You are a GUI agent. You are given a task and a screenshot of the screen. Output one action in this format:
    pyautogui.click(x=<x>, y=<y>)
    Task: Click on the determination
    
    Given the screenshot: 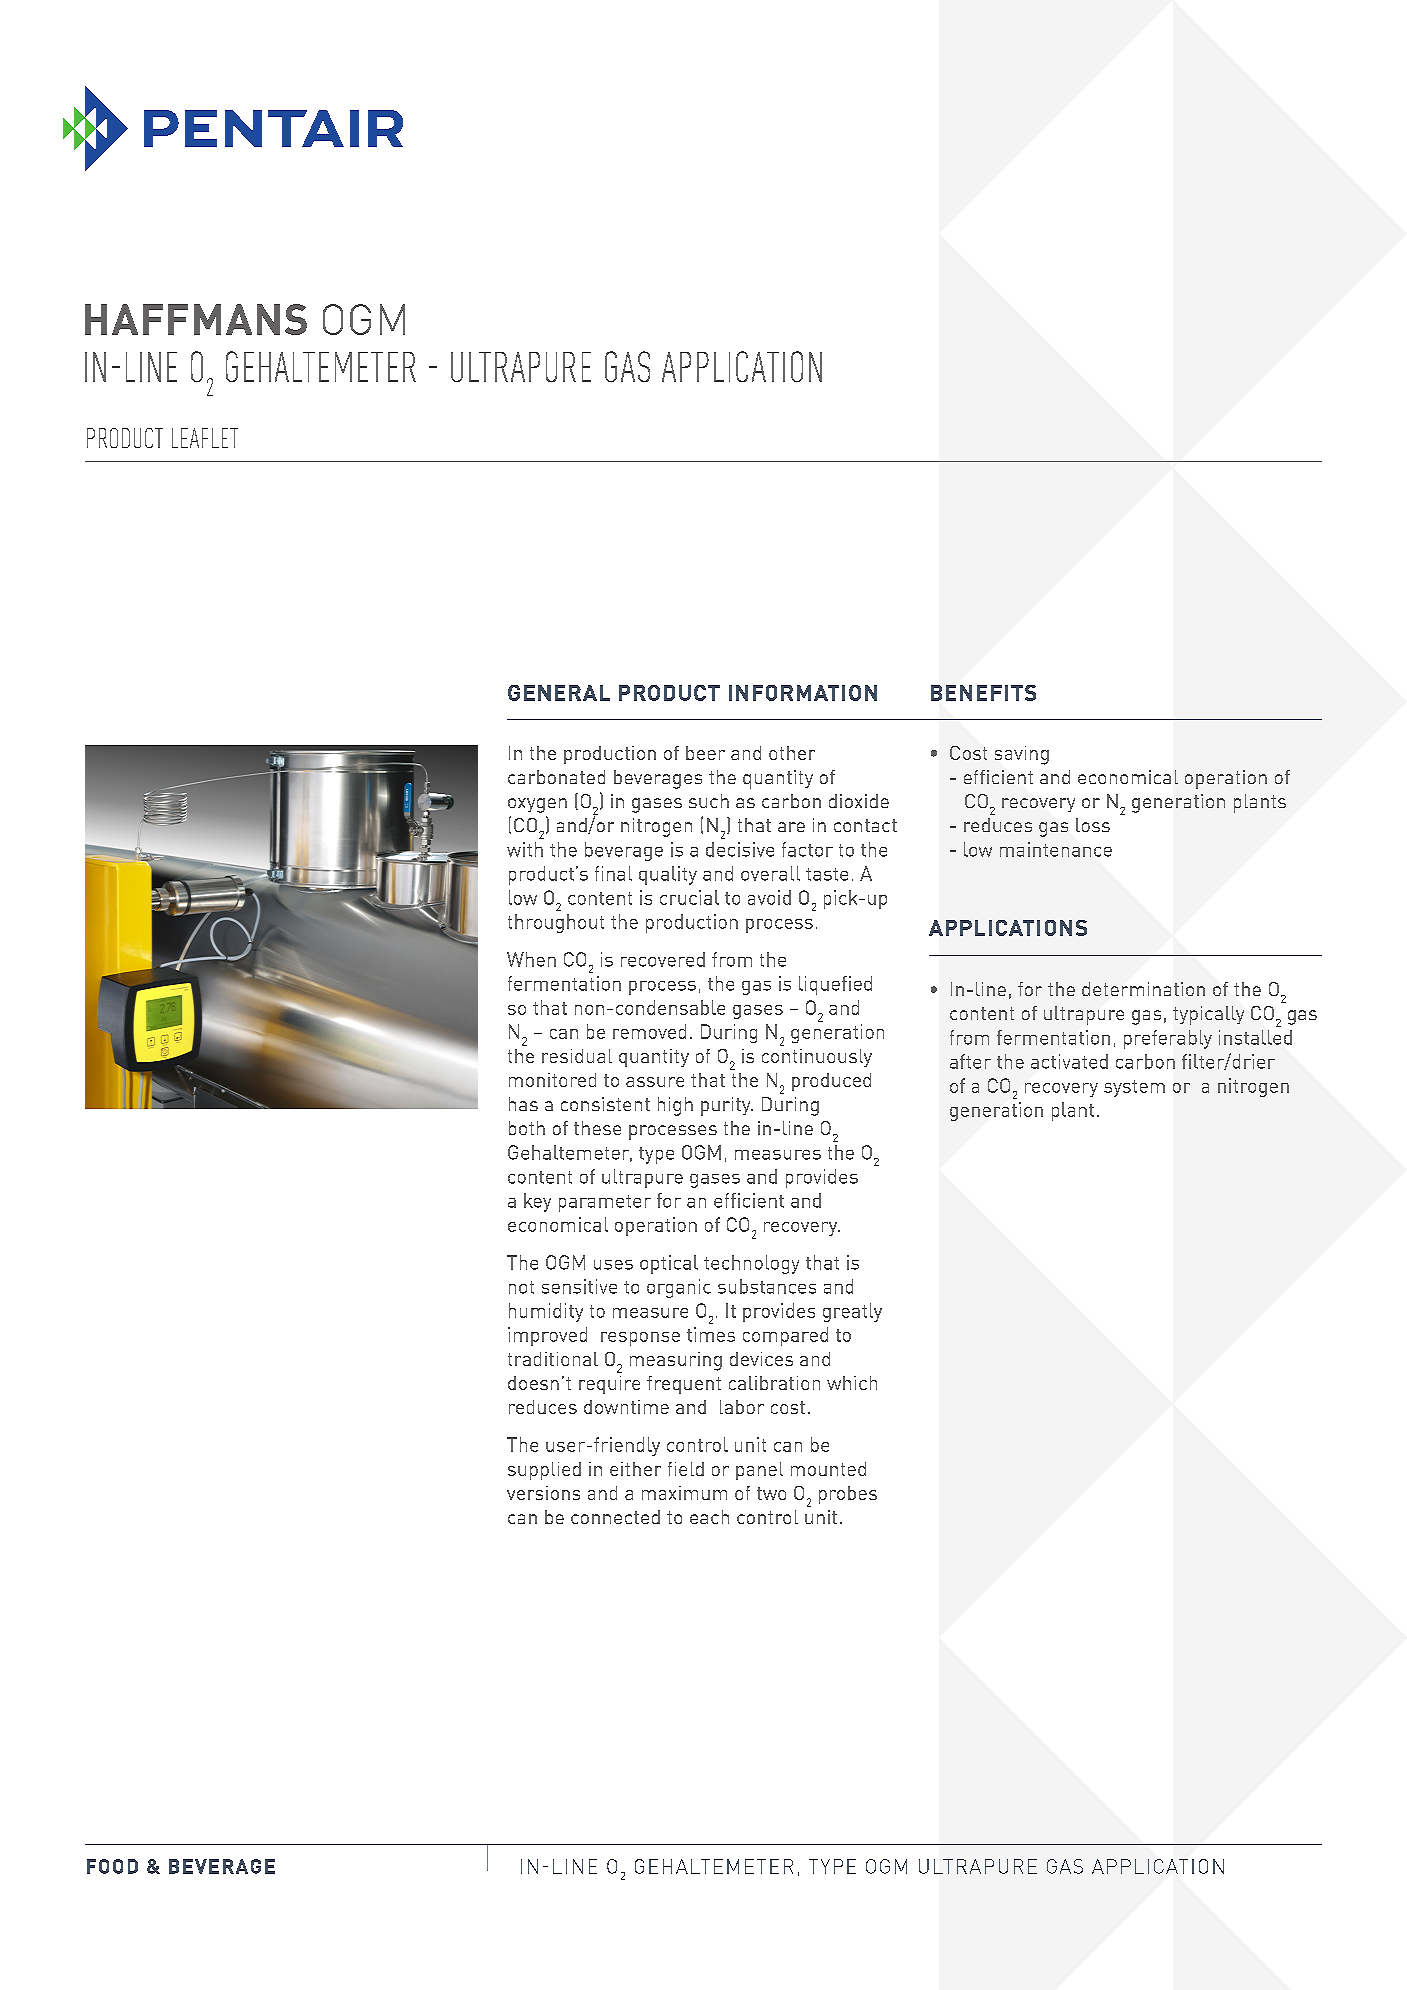 What is the action you would take?
    pyautogui.click(x=1143, y=989)
